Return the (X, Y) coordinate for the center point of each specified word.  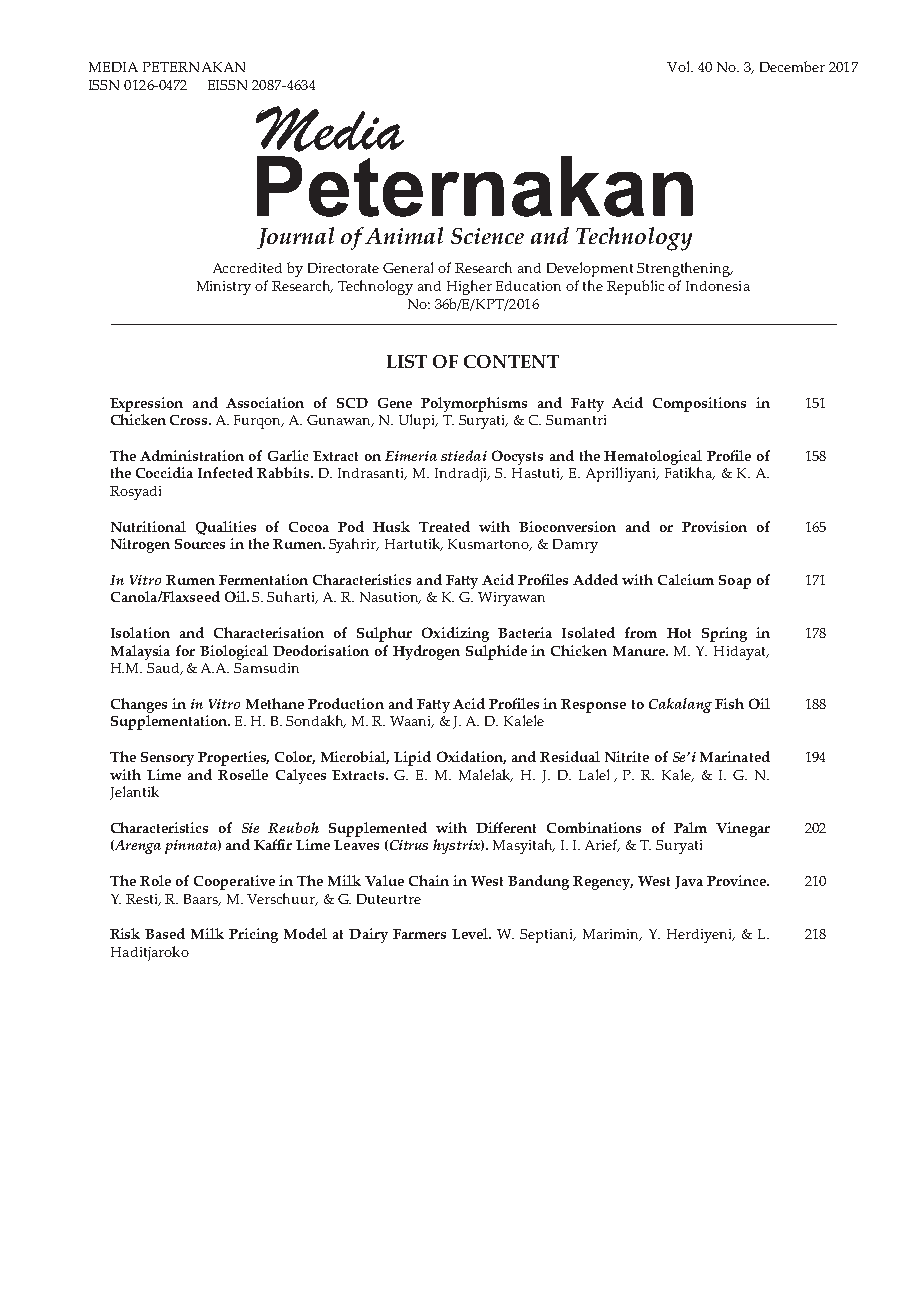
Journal (295, 238)
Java (689, 882)
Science (487, 236)
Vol (680, 66)
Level (471, 933)
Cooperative (234, 882)
